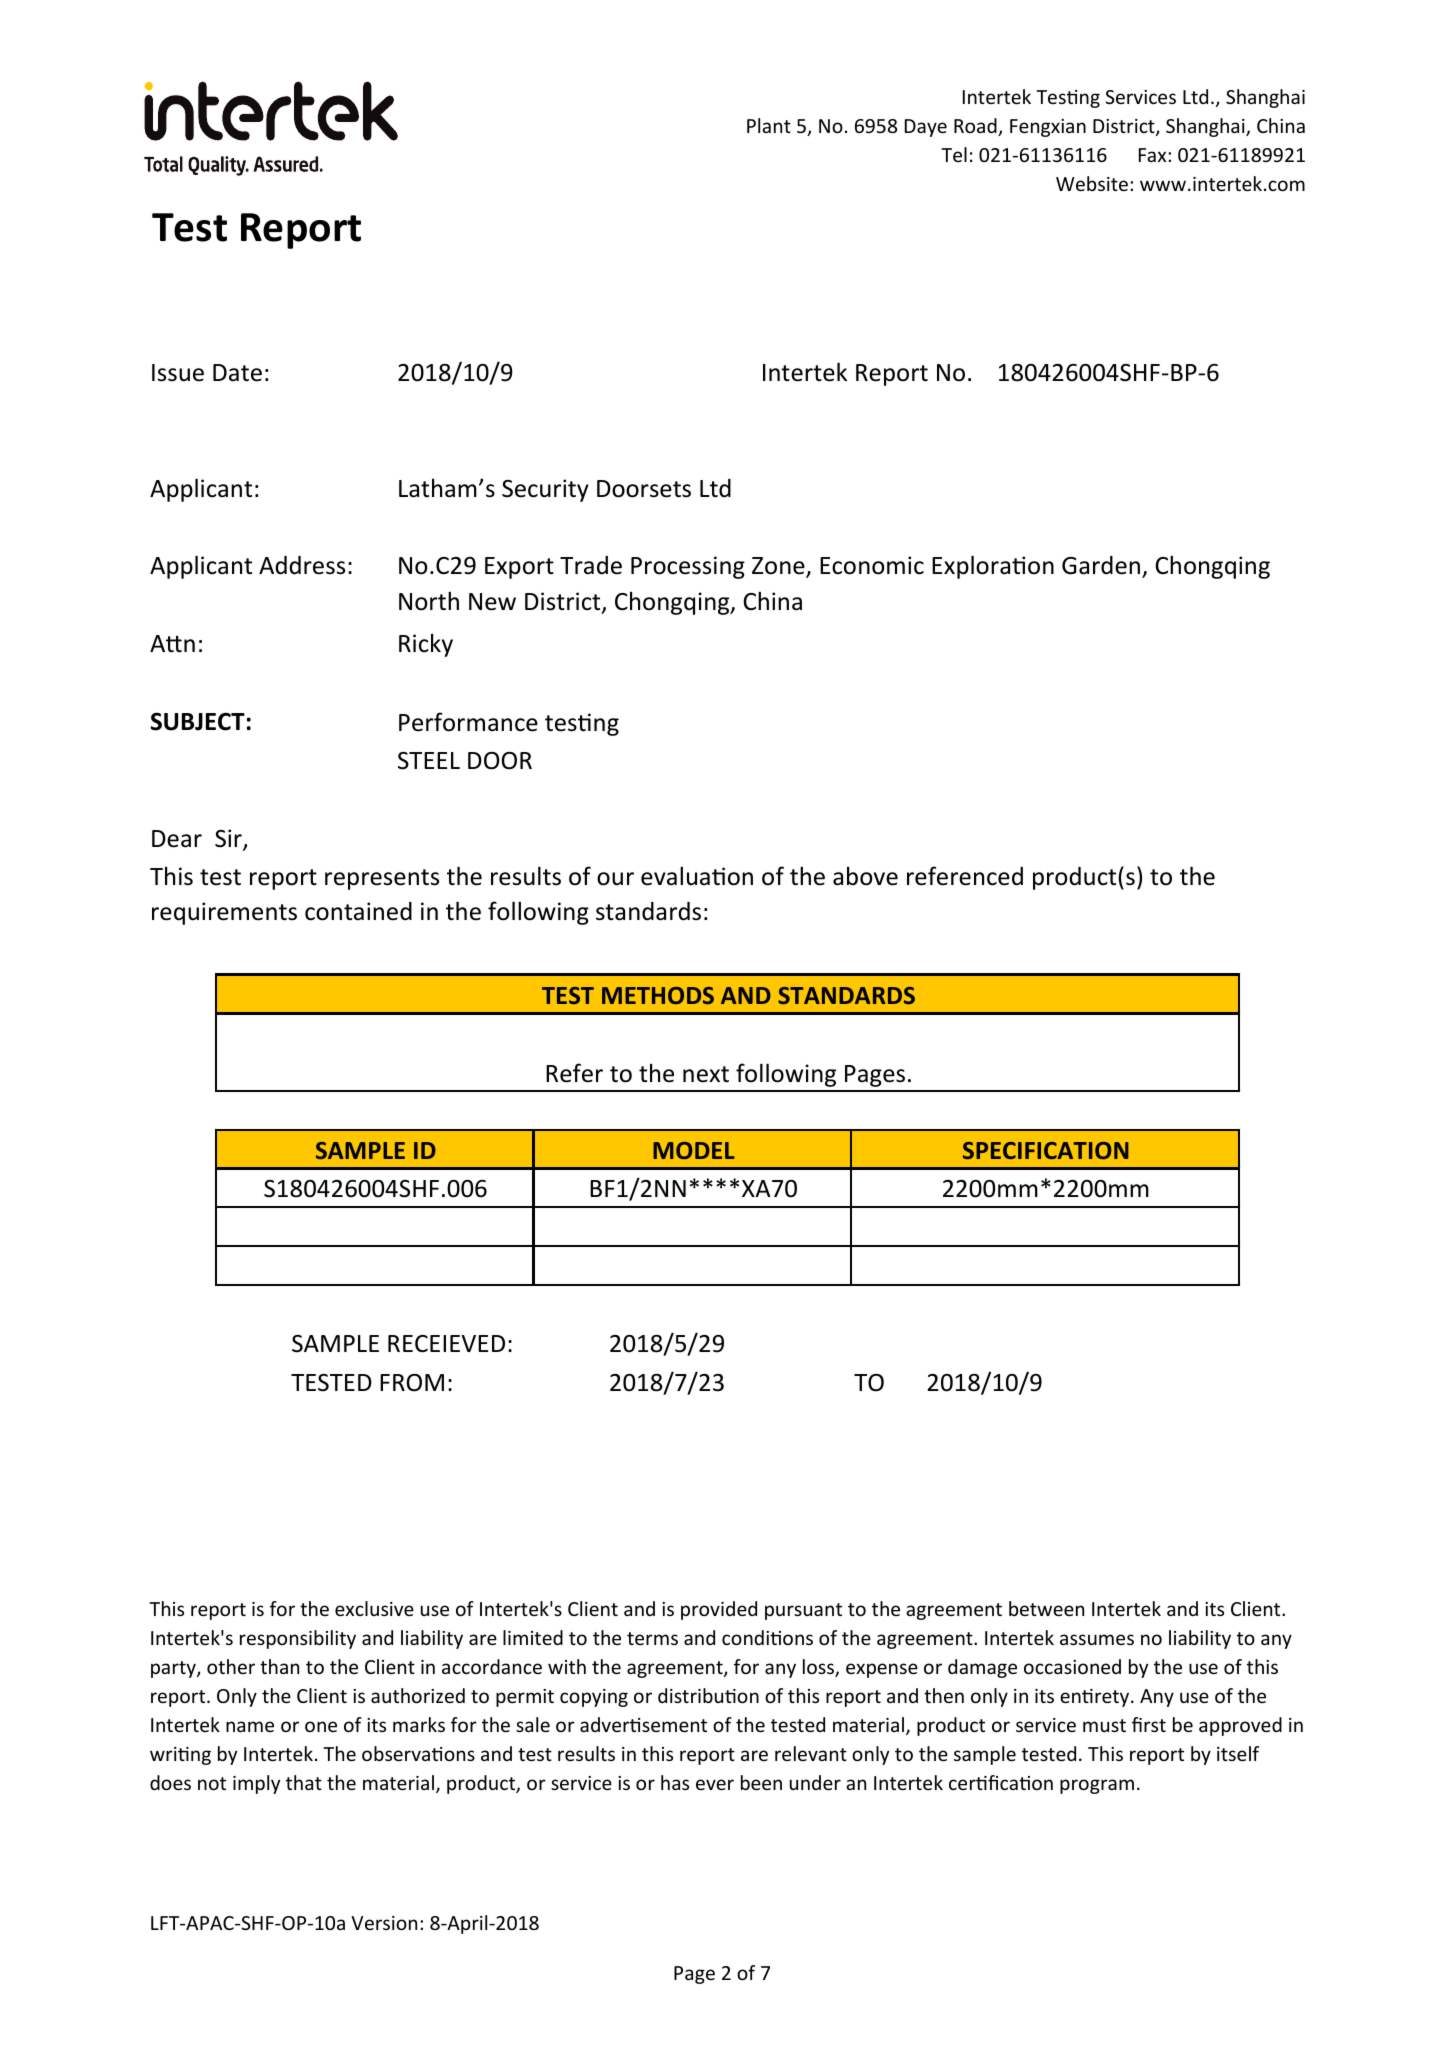 The width and height of the screenshot is (1446, 2046). What do you see at coordinates (412, 1383) in the screenshot?
I see `FROM` at bounding box center [412, 1383].
